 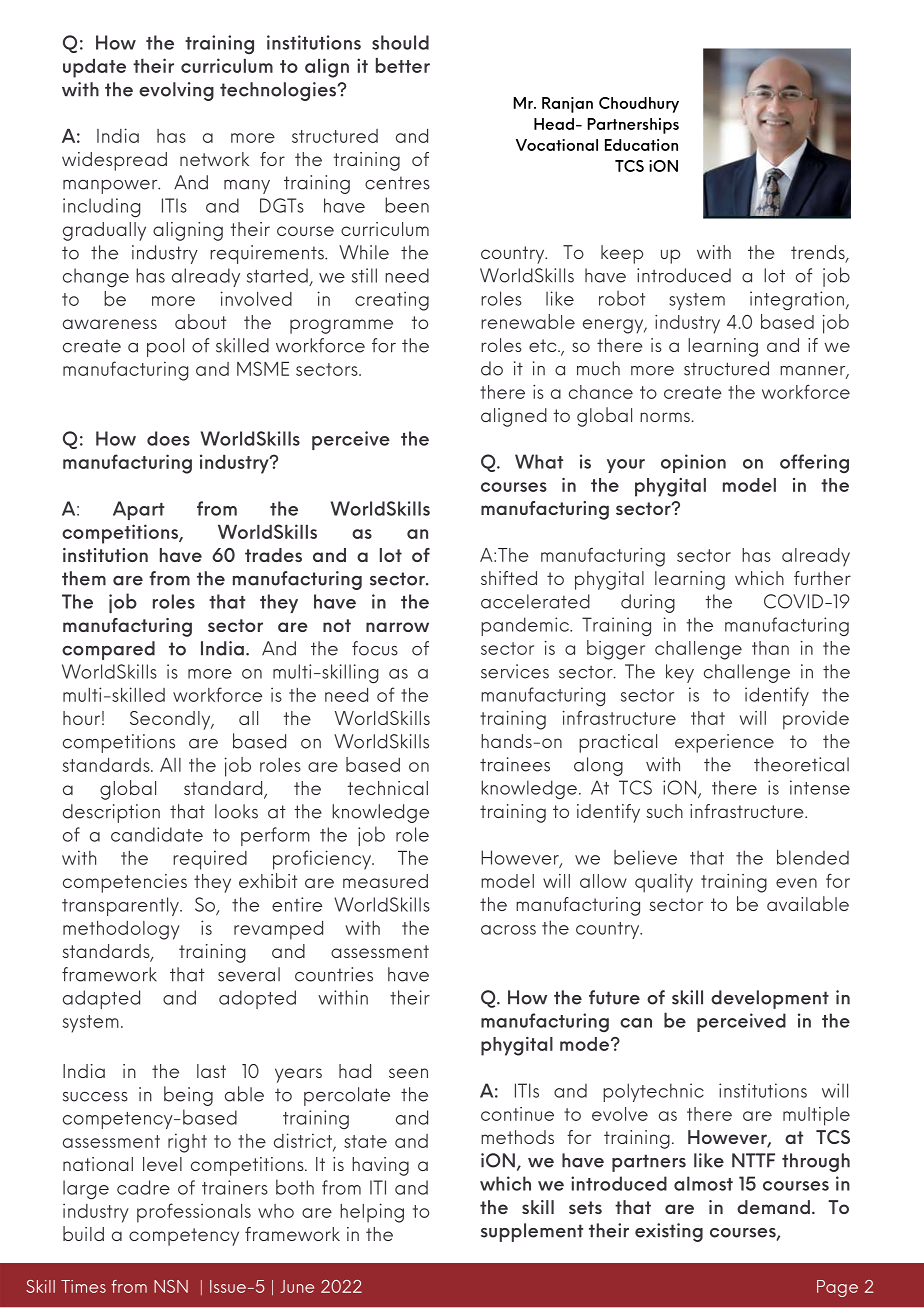 I want to click on NSN, so click(x=171, y=1286).
